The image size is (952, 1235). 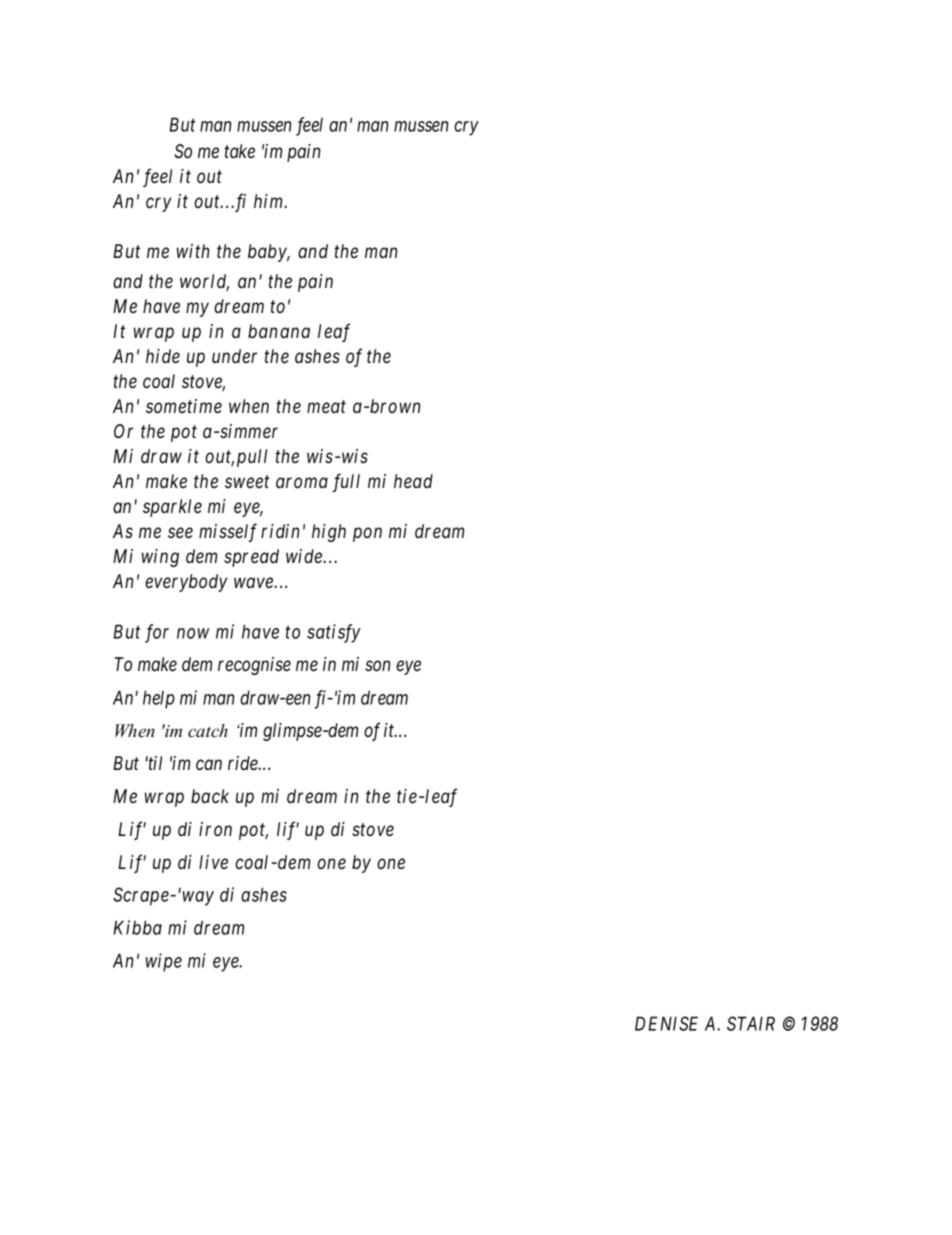 I want to click on son, so click(x=377, y=666).
